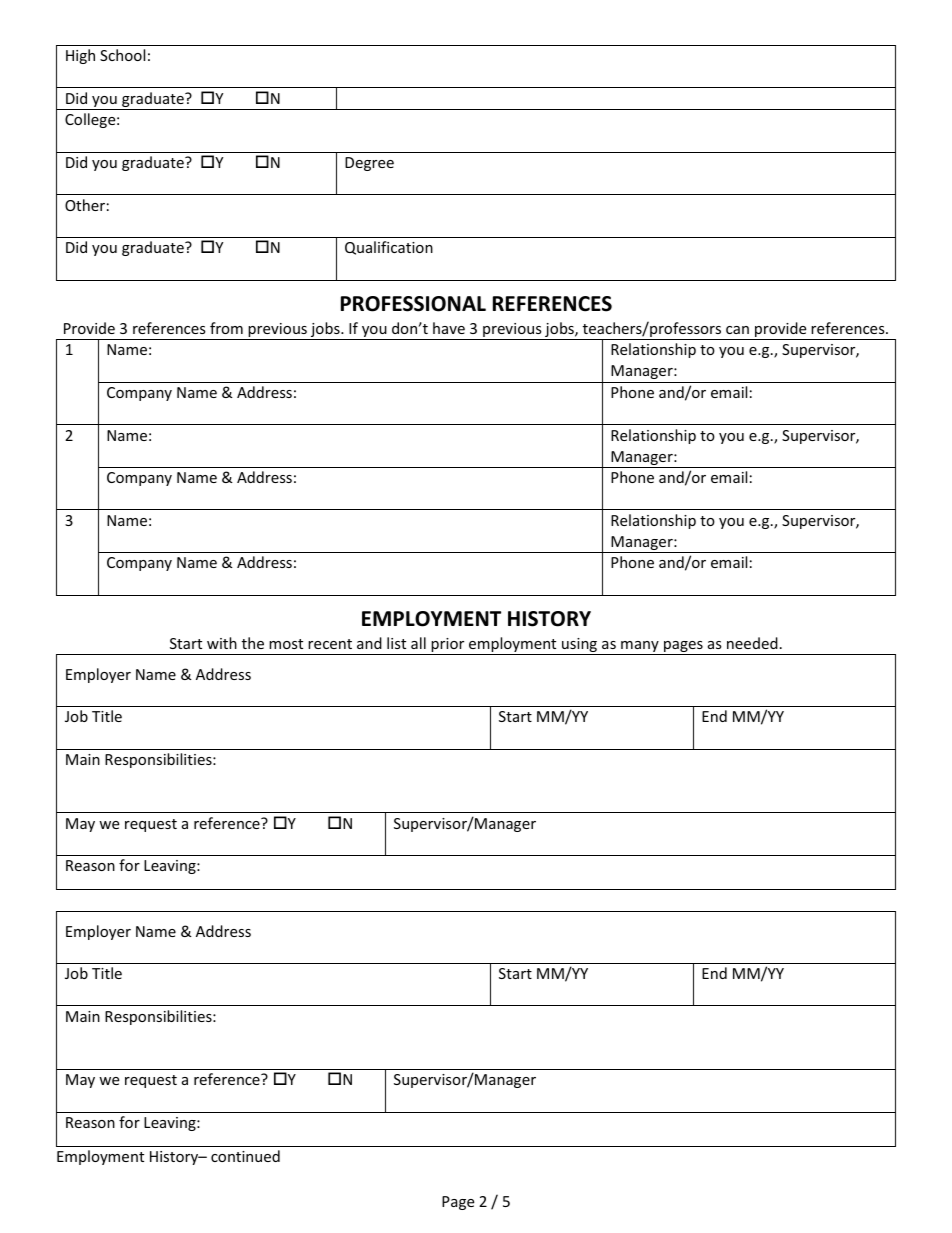 This image has height=1233, width=952. I want to click on many, so click(640, 648).
